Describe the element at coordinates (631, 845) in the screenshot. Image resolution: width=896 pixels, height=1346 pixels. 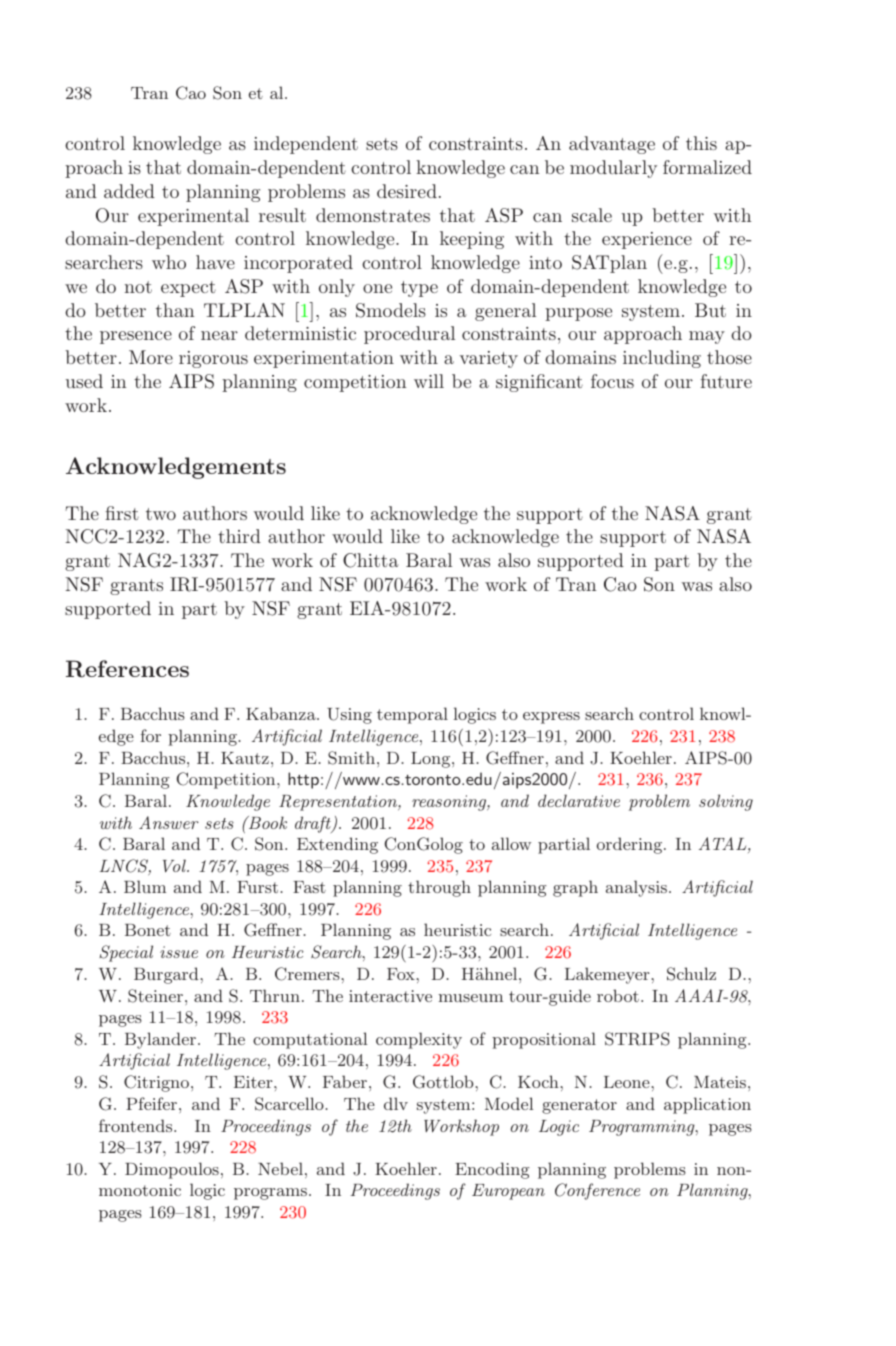
I see `ordering` at that location.
